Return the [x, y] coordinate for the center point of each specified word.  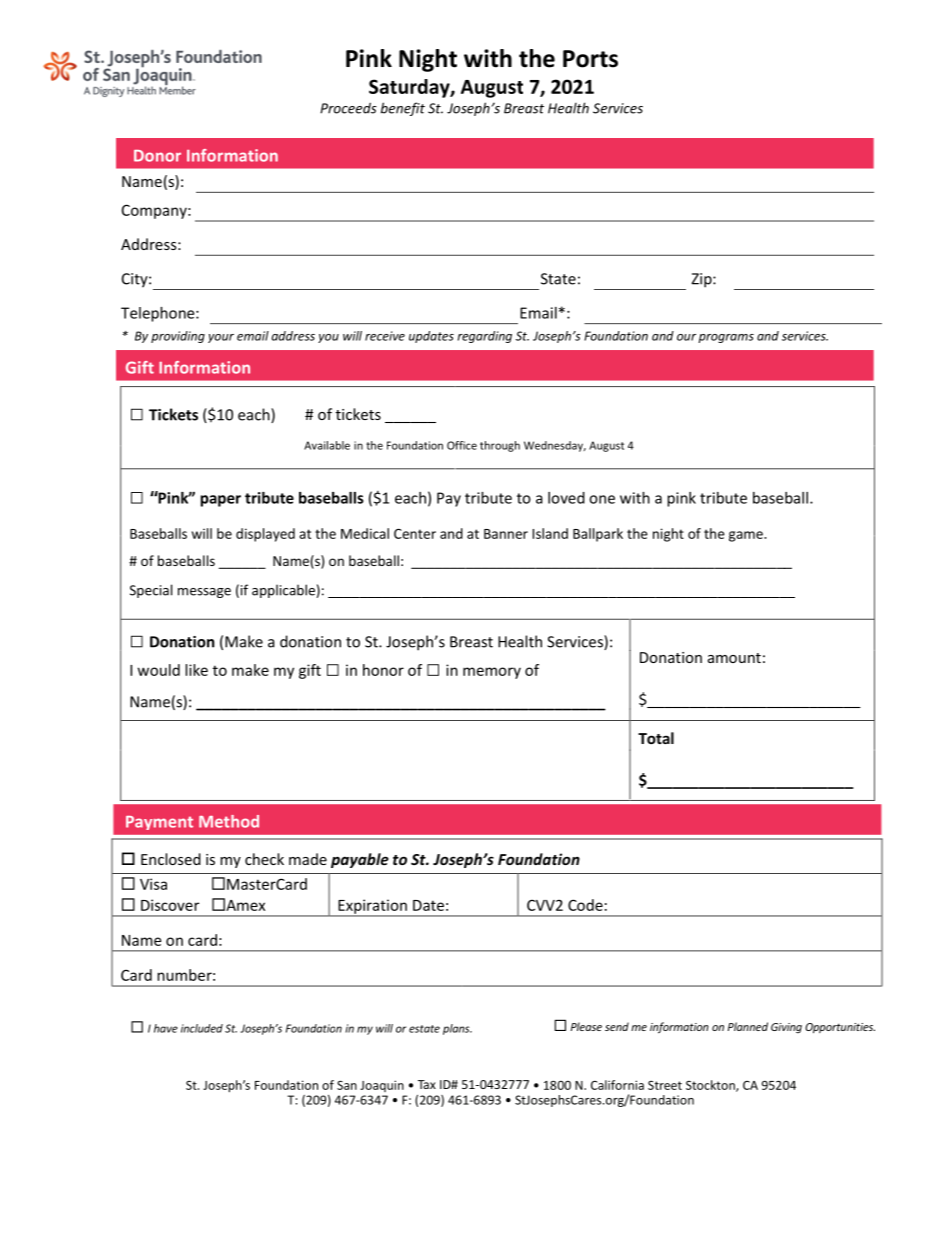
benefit [403, 109]
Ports [590, 59]
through [500, 446]
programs [726, 338]
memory [492, 673]
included [202, 1028]
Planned [748, 1026]
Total [656, 738]
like [196, 670]
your [221, 338]
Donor [157, 156]
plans [457, 1029]
